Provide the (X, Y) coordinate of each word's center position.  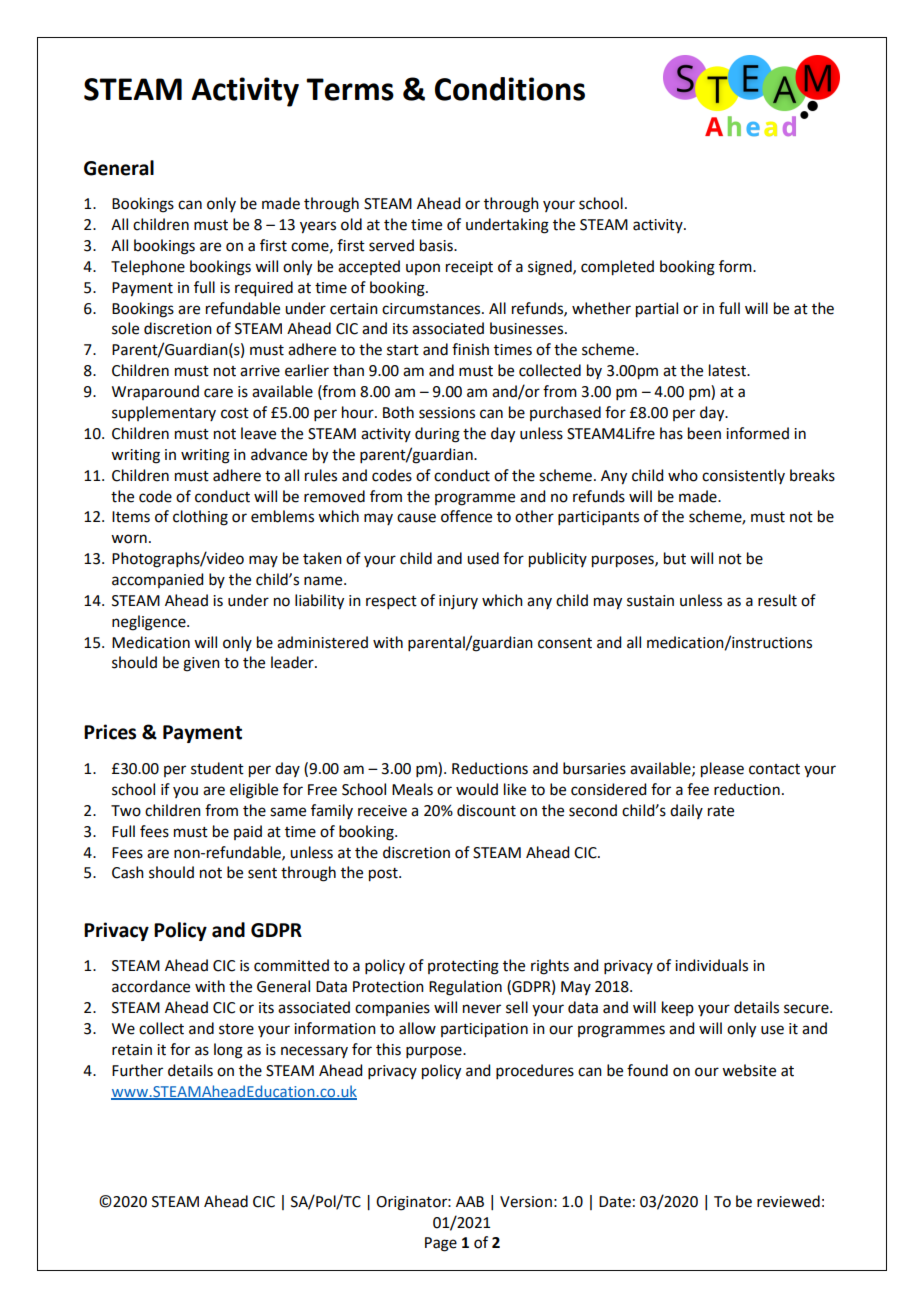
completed (617, 268)
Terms (350, 89)
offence (466, 516)
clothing (200, 518)
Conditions (510, 89)
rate (721, 811)
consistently (743, 476)
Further (137, 1070)
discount (486, 810)
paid (248, 832)
